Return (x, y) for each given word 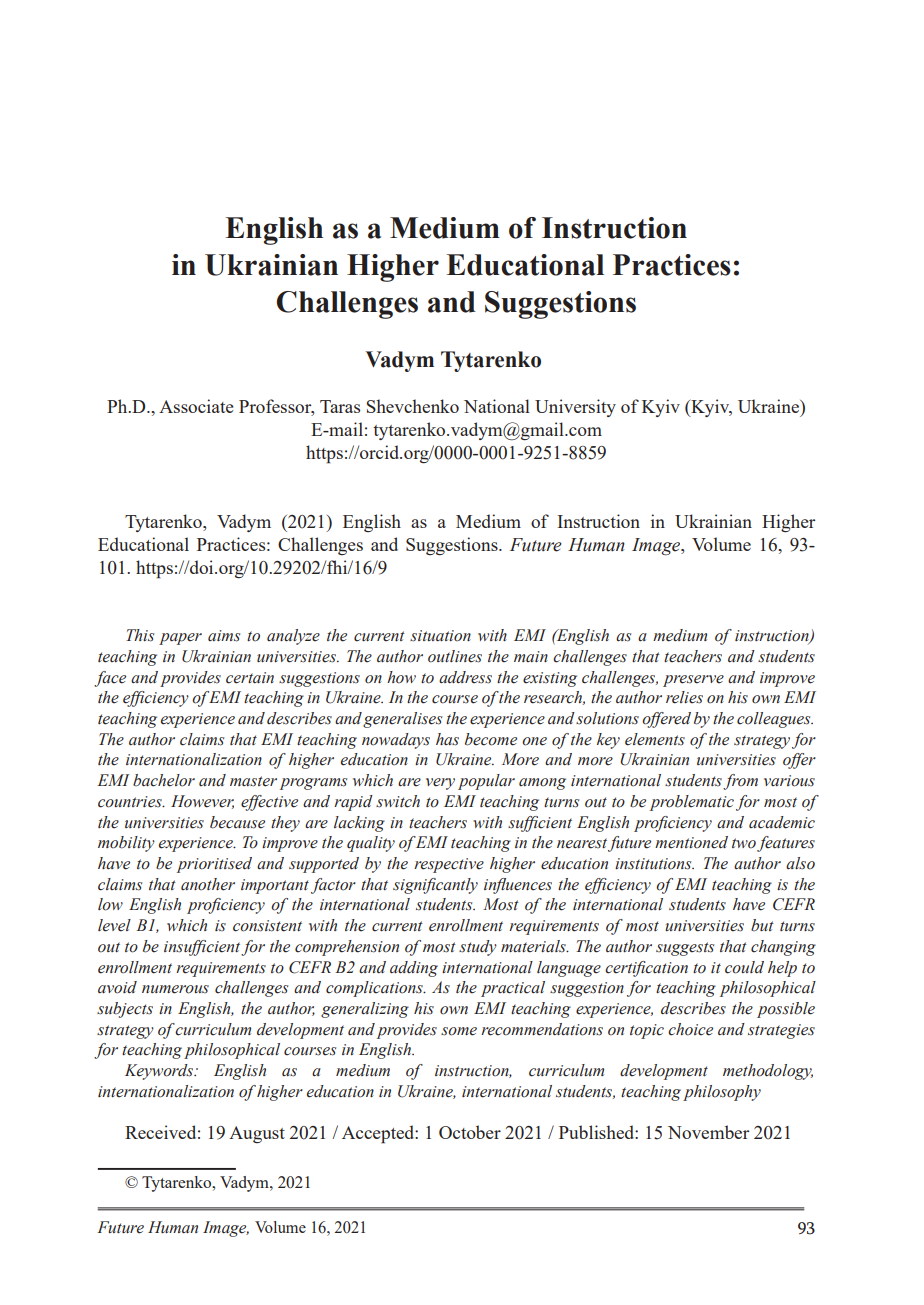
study (478, 948)
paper (180, 639)
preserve (693, 681)
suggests (685, 949)
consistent (267, 926)
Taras (340, 406)
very (440, 784)
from (740, 782)
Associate (196, 406)
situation (440, 636)
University (575, 408)
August (257, 1134)
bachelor (164, 780)
